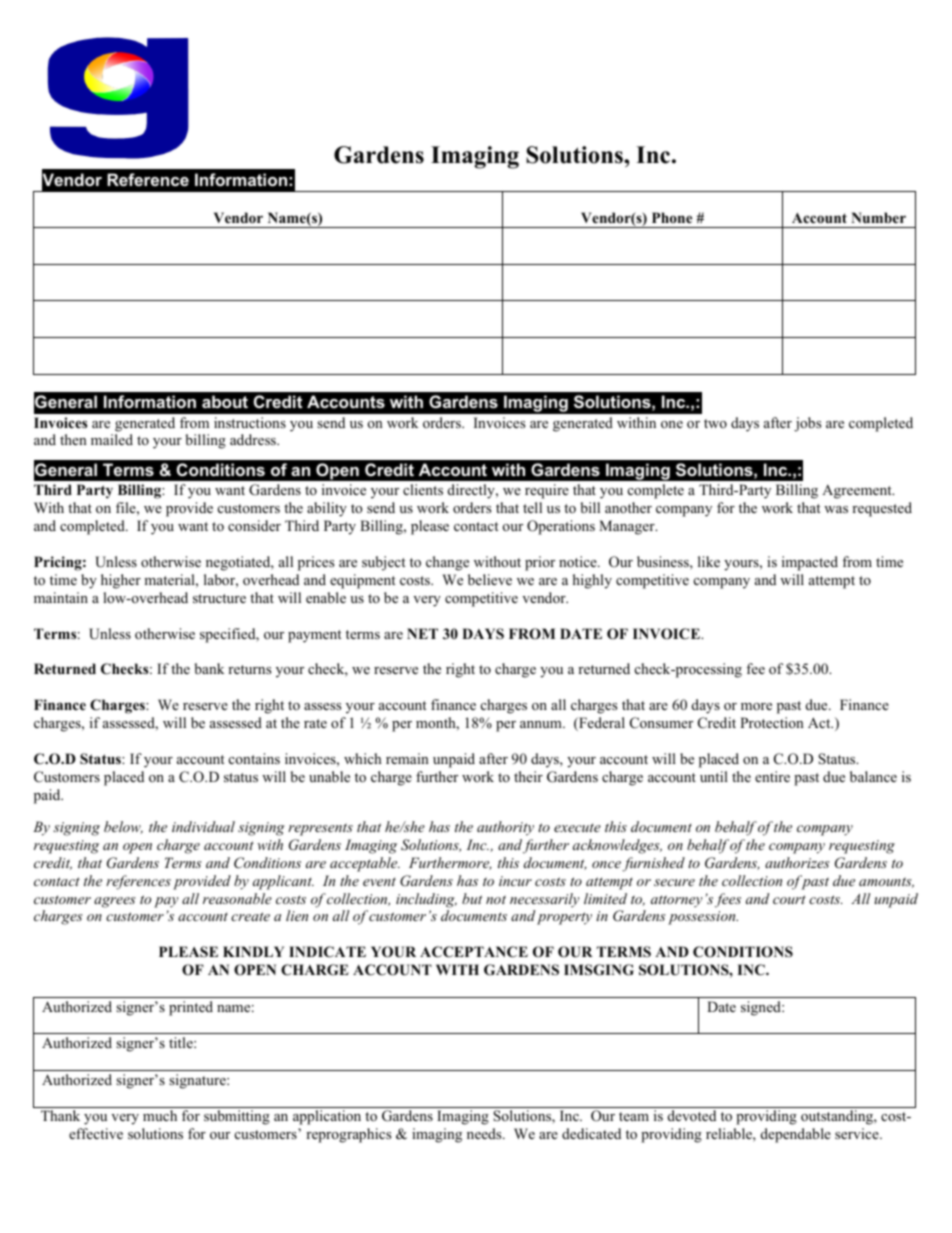 This screenshot has width=952, height=1233. Describe the element at coordinates (772, 722) in the screenshot. I see `Protection` at that location.
